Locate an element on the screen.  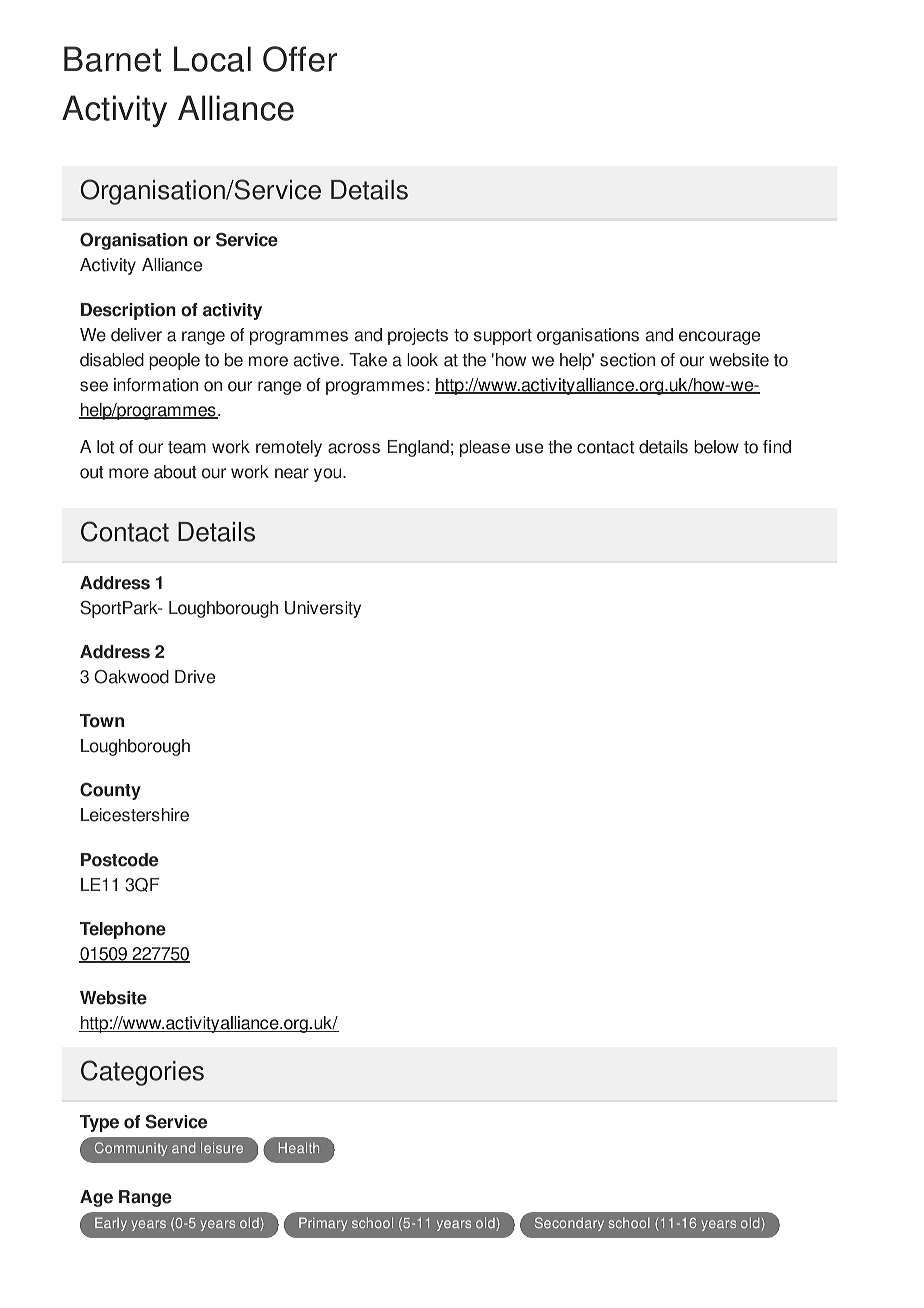
University is located at coordinates (323, 609).
